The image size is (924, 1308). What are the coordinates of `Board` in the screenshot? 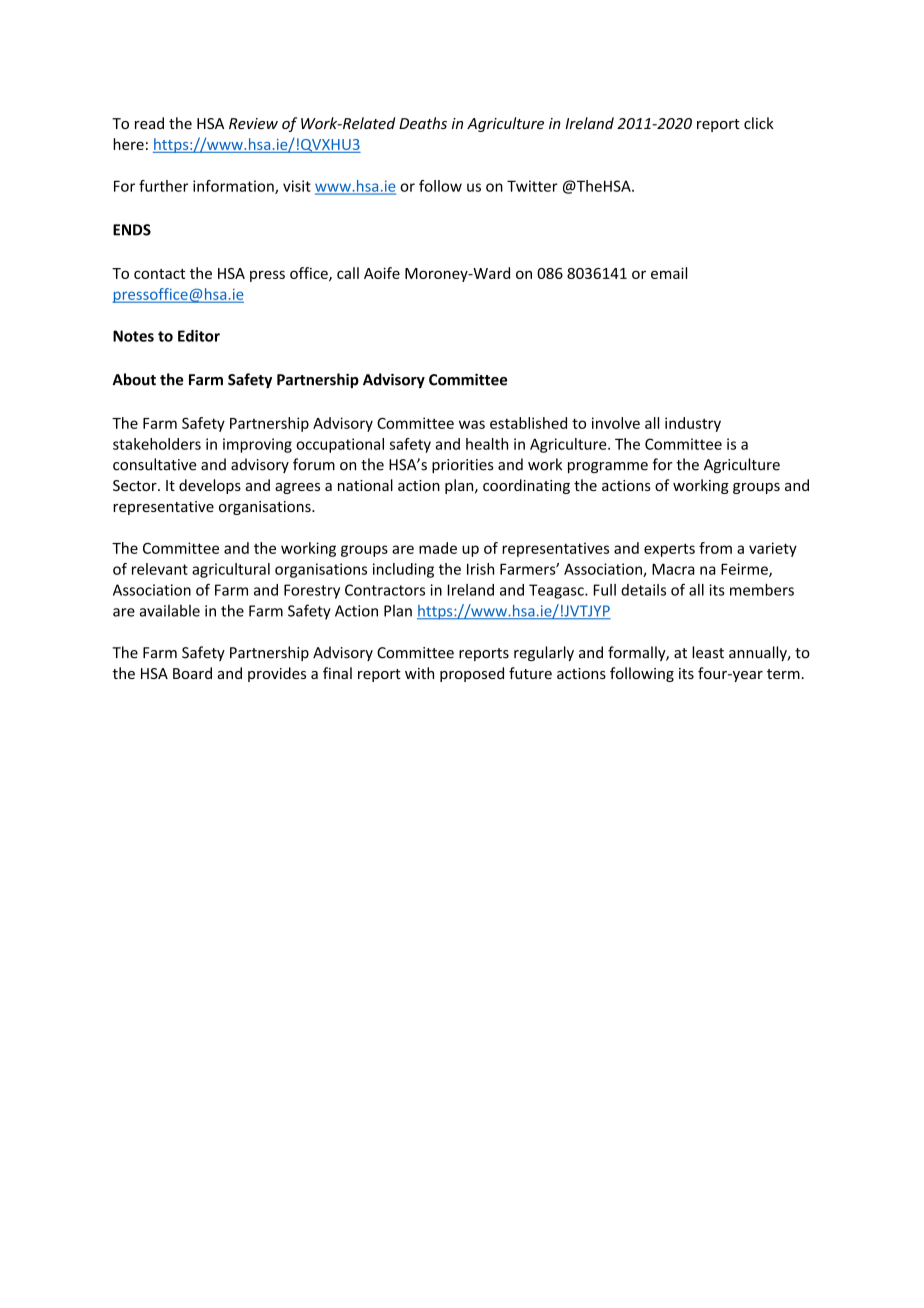 It's located at (192, 673).
